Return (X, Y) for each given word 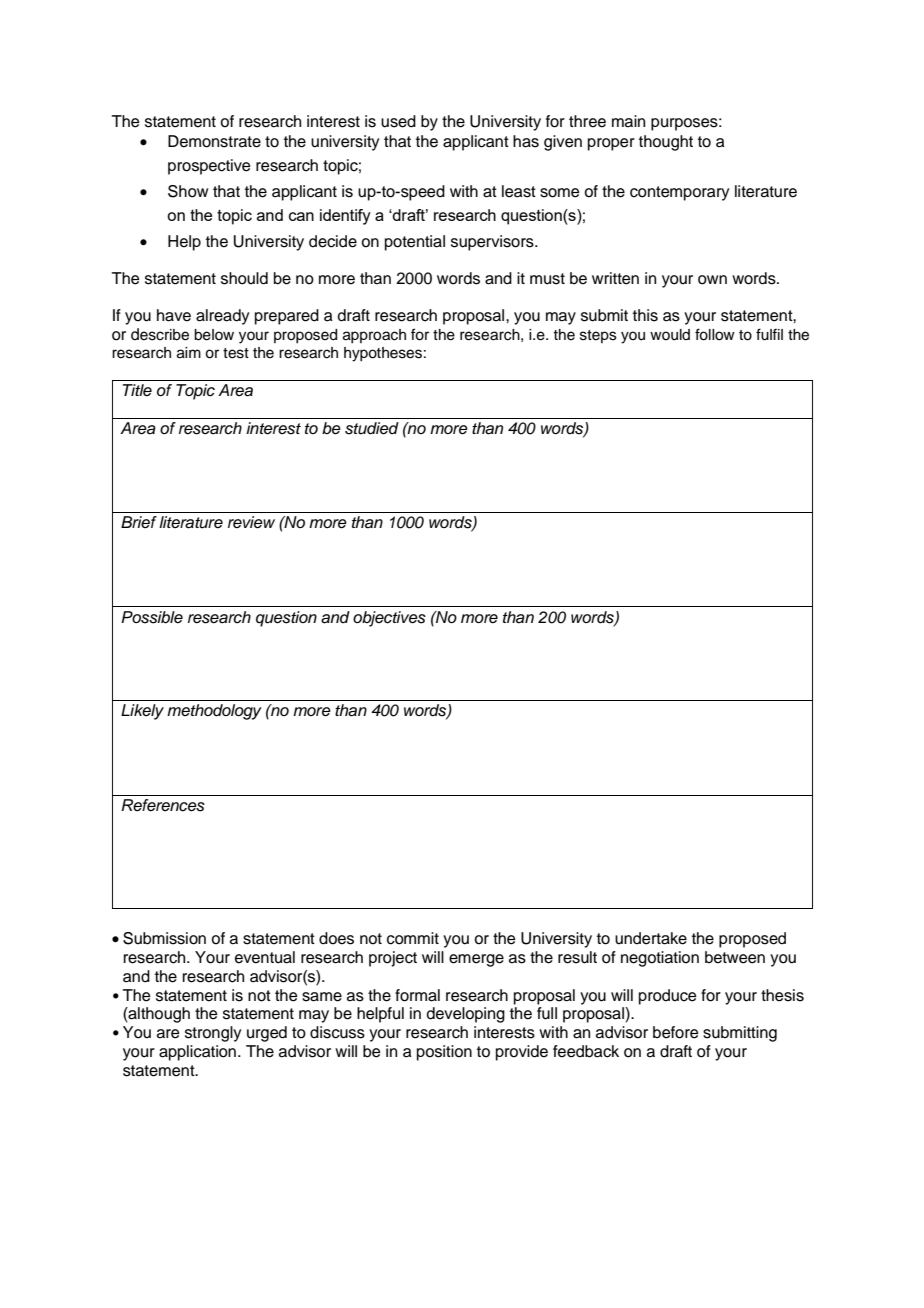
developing (466, 1015)
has (526, 141)
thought (666, 143)
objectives (389, 619)
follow (715, 334)
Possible (152, 617)
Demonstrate (214, 141)
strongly (213, 1034)
